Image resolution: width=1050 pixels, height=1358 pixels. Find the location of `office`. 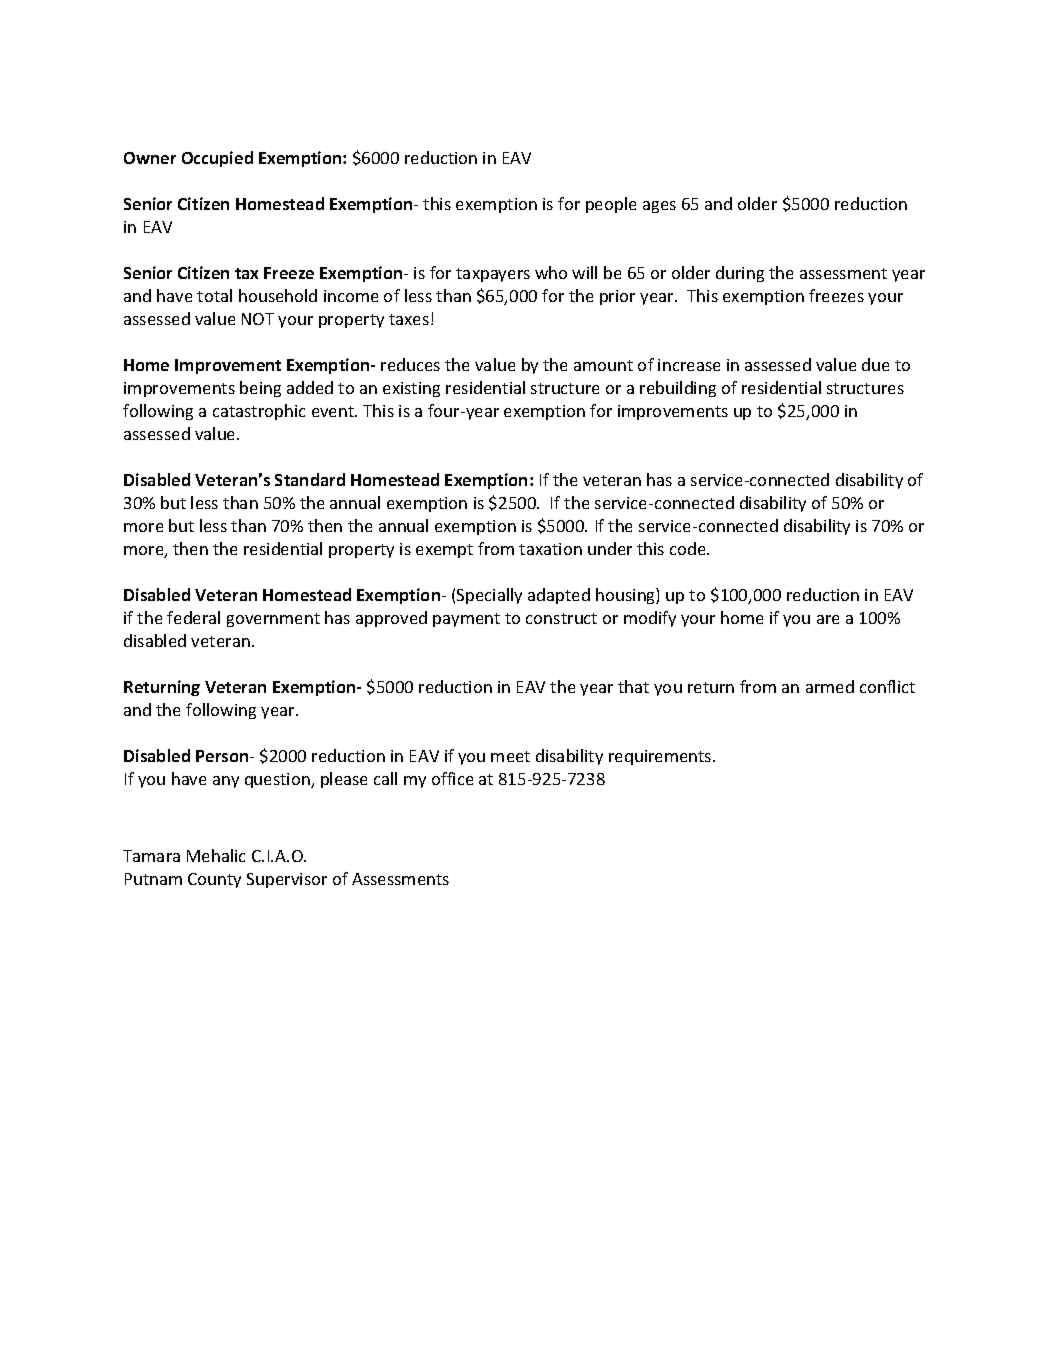

office is located at coordinates (452, 778).
